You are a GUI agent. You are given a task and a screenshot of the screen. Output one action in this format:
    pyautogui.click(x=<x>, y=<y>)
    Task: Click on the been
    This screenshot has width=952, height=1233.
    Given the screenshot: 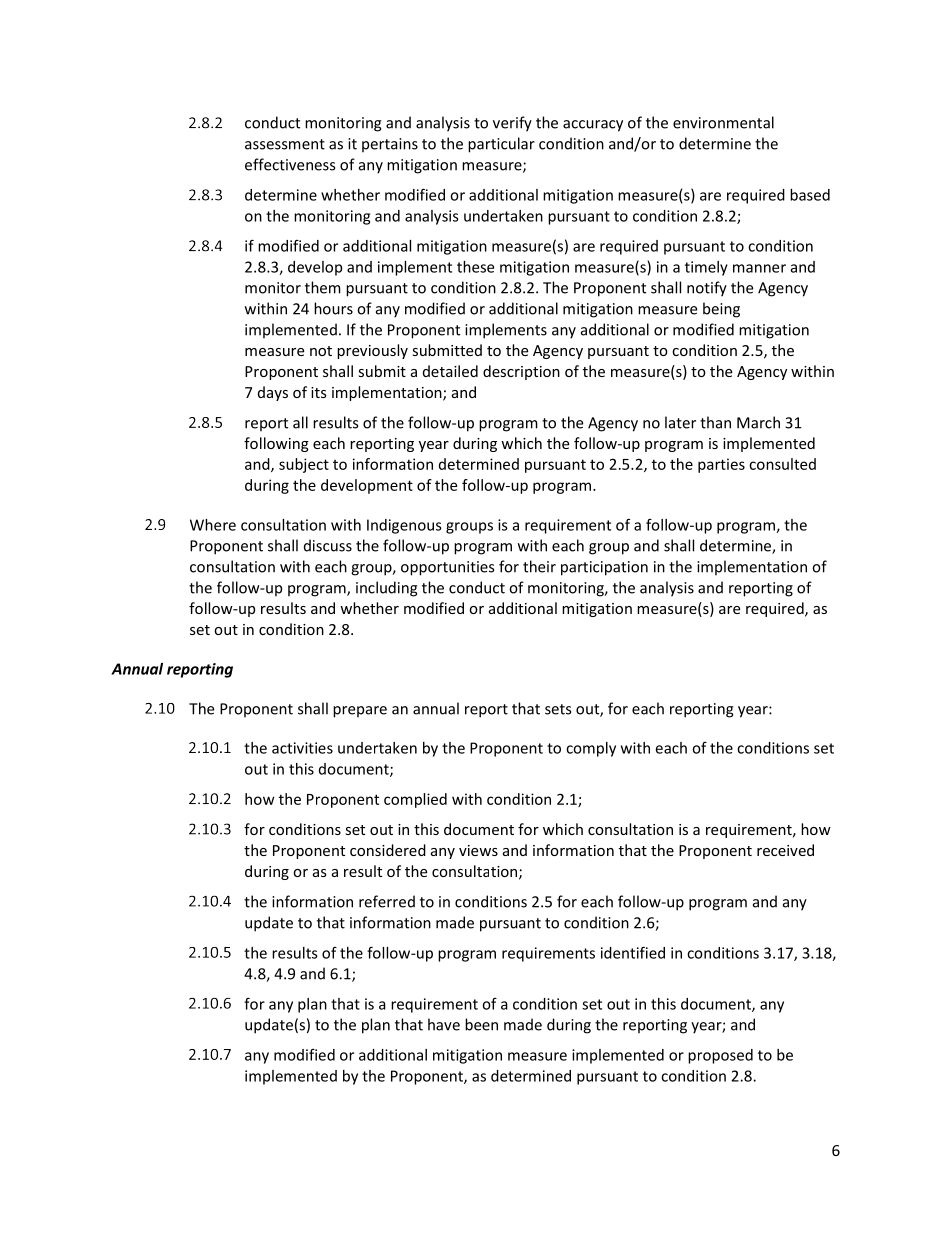 What is the action you would take?
    pyautogui.click(x=481, y=1024)
